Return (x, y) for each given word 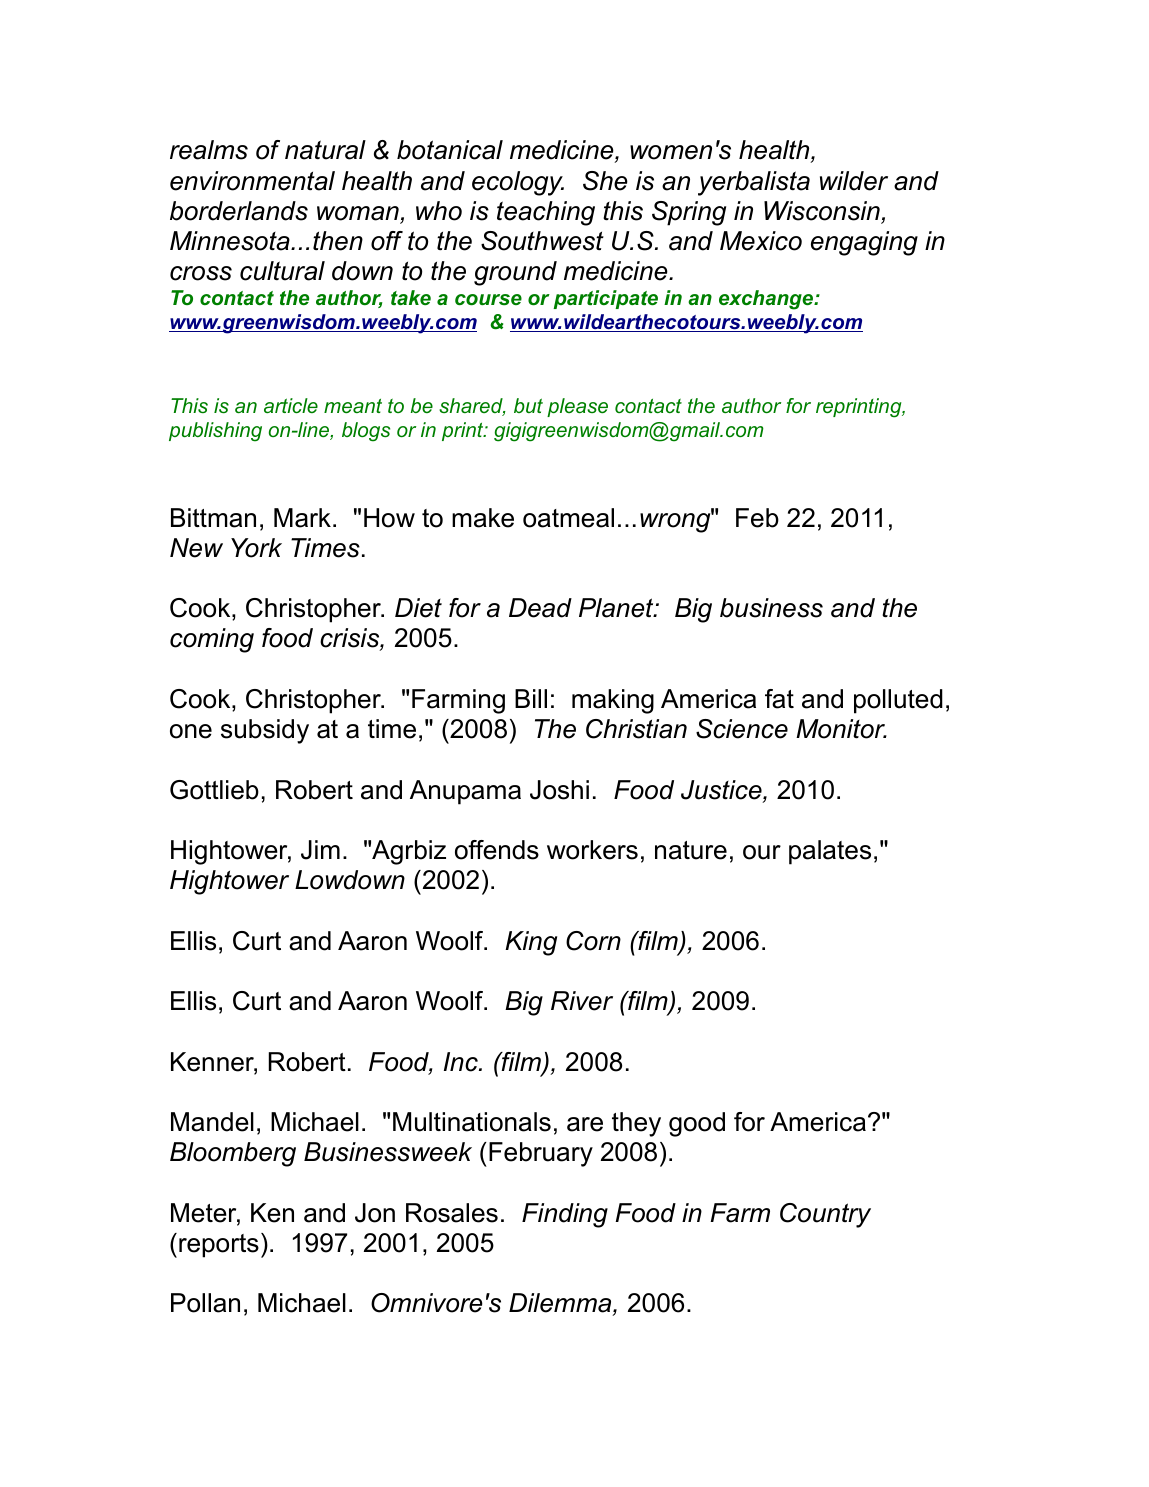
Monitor (841, 729)
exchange (767, 300)
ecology (518, 183)
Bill (531, 698)
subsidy (265, 731)
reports (219, 1246)
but (528, 405)
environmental (252, 181)
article (291, 405)
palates (830, 852)
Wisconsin (823, 212)
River (582, 1001)
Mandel (212, 1122)
